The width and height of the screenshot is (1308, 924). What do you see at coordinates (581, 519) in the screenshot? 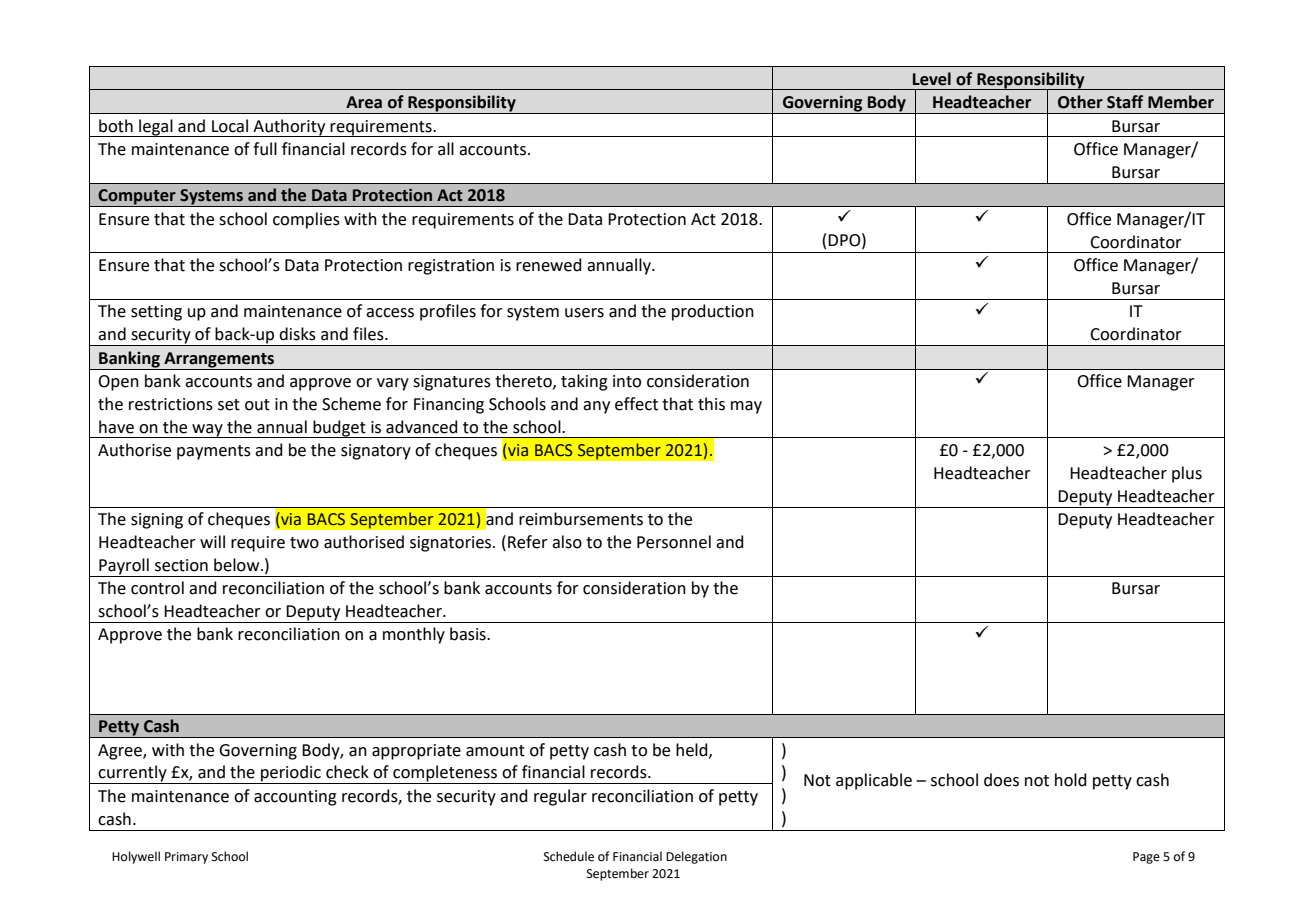
I see `reimbursements` at bounding box center [581, 519].
